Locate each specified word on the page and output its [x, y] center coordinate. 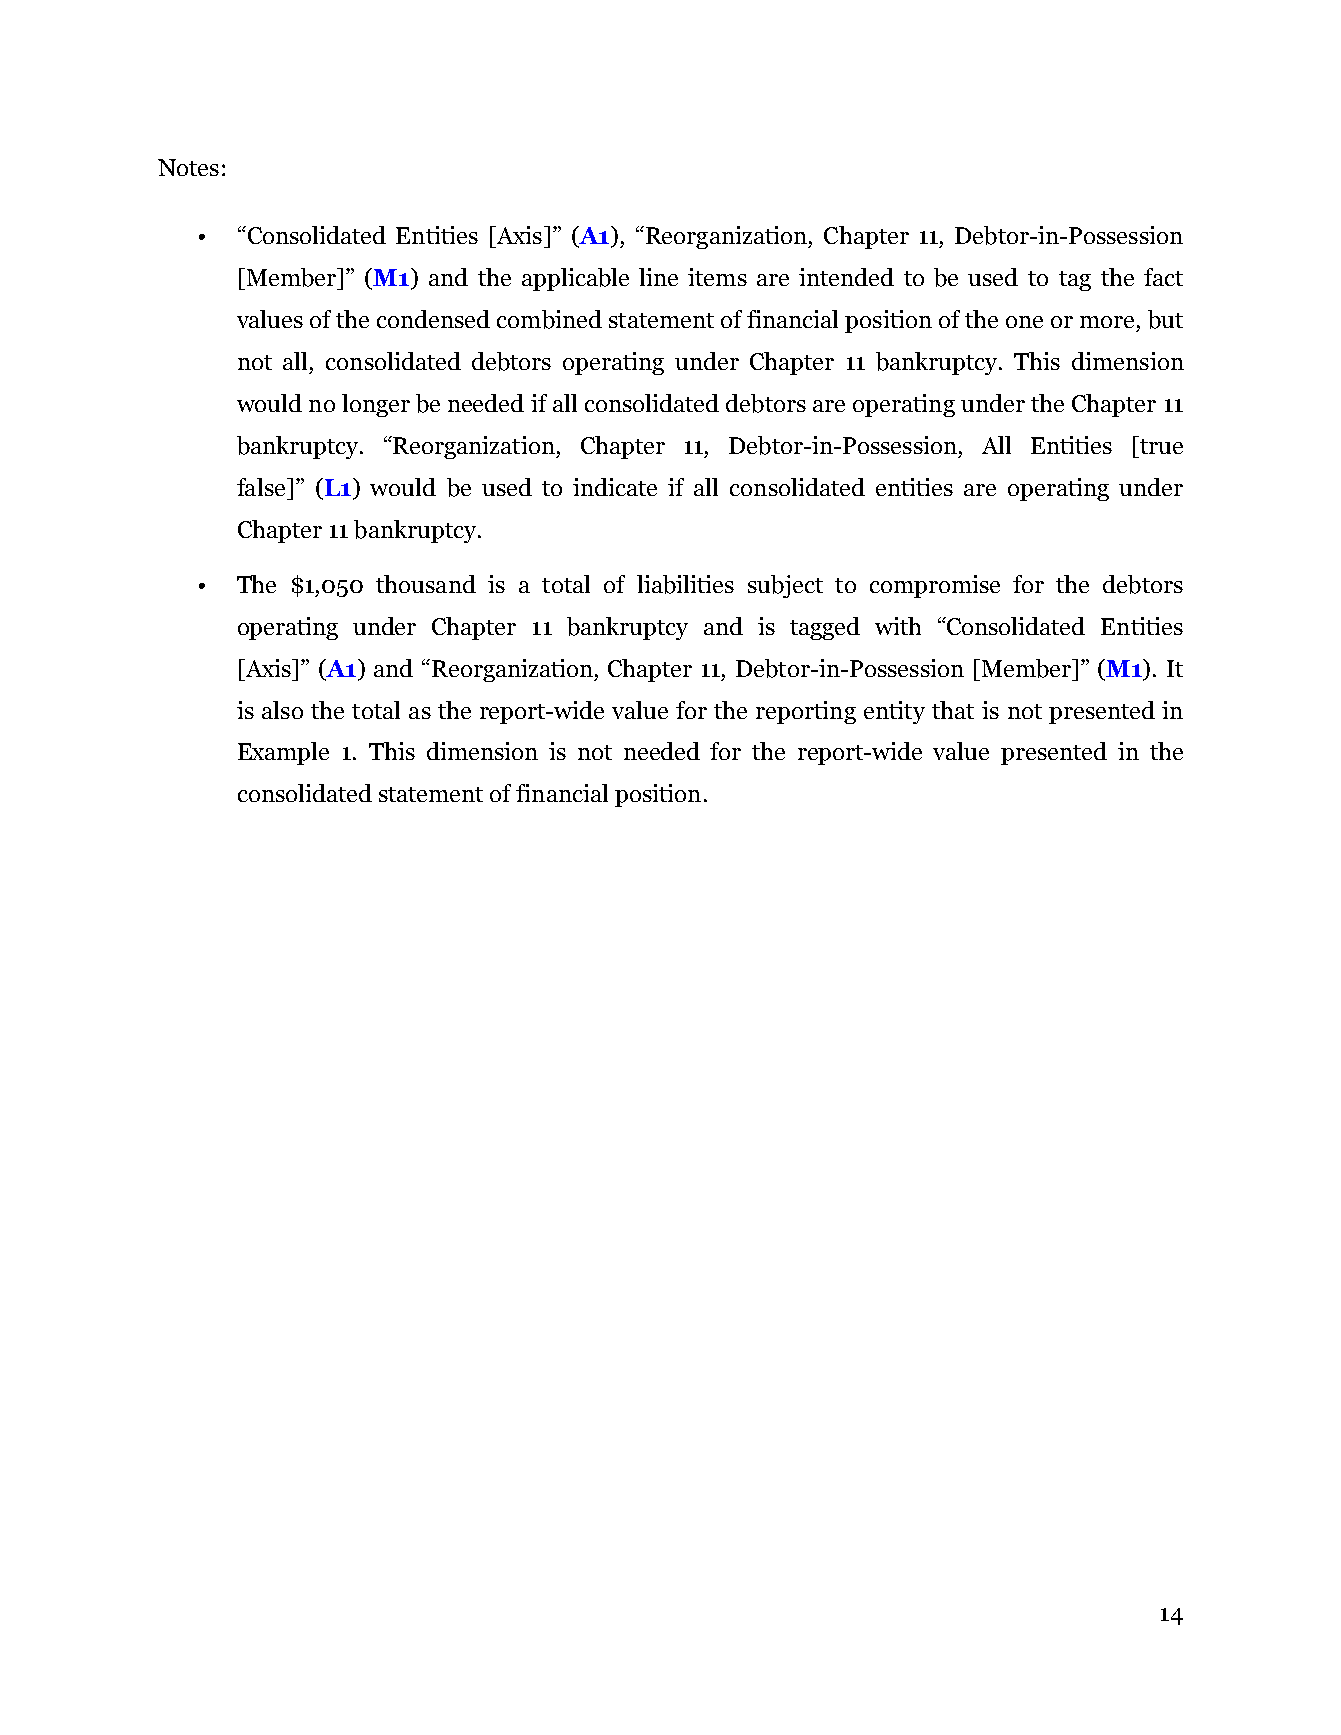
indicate [615, 487]
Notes [188, 167]
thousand [426, 584]
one [1024, 322]
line [658, 277]
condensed [433, 319]
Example [283, 753]
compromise [935, 586]
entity [894, 712]
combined [549, 319]
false [262, 487]
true [1160, 445]
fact [1163, 277]
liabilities [685, 584]
